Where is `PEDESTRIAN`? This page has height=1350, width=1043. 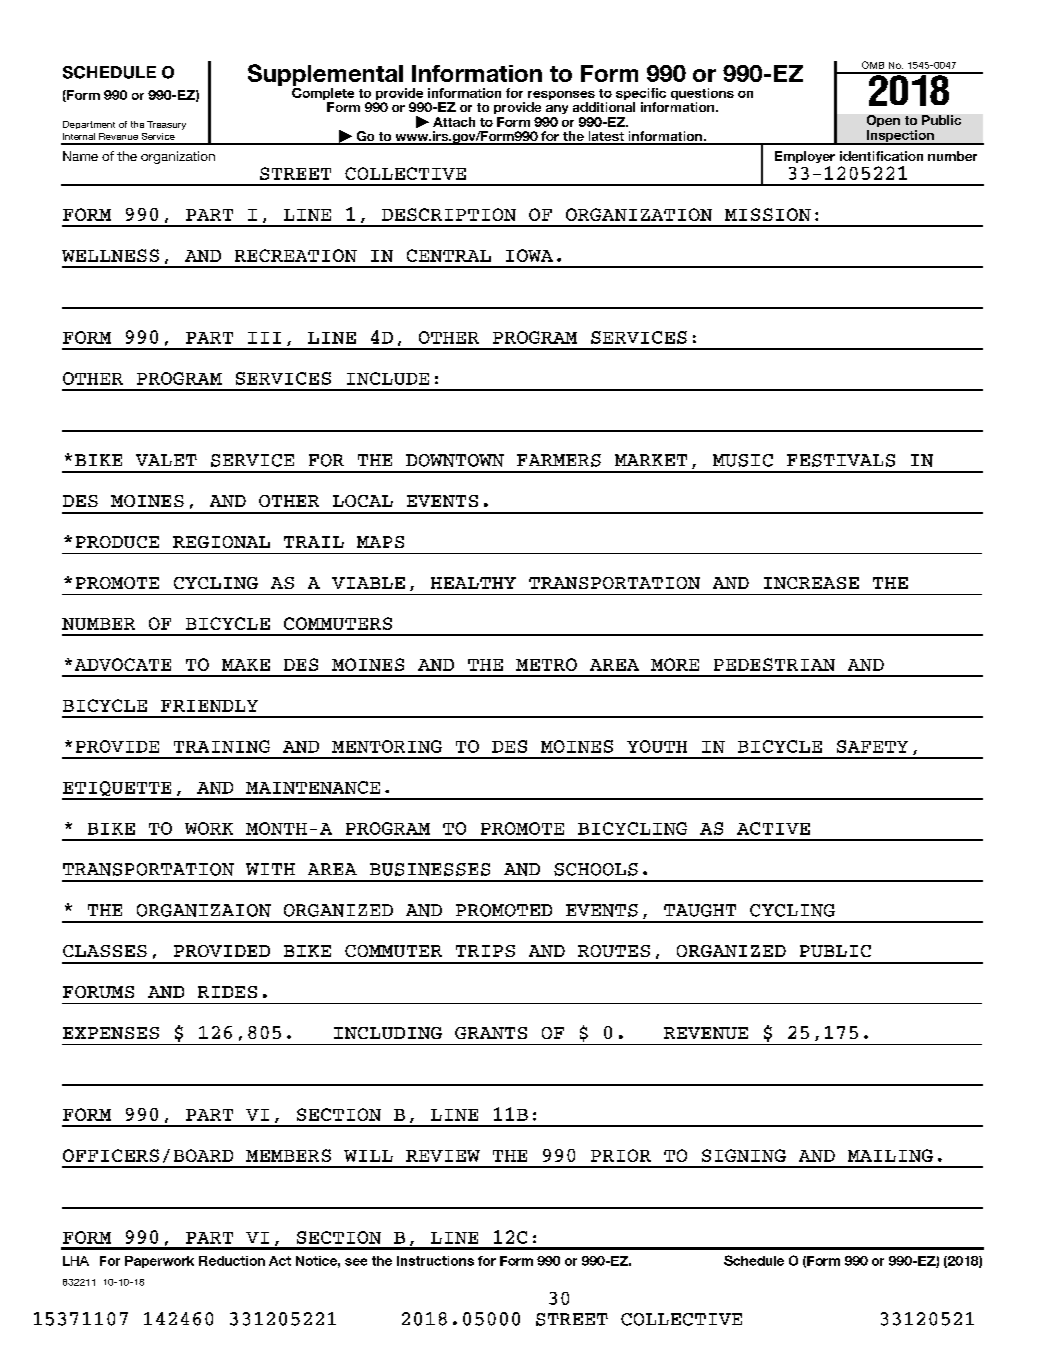 PEDESTRIAN is located at coordinates (774, 664).
